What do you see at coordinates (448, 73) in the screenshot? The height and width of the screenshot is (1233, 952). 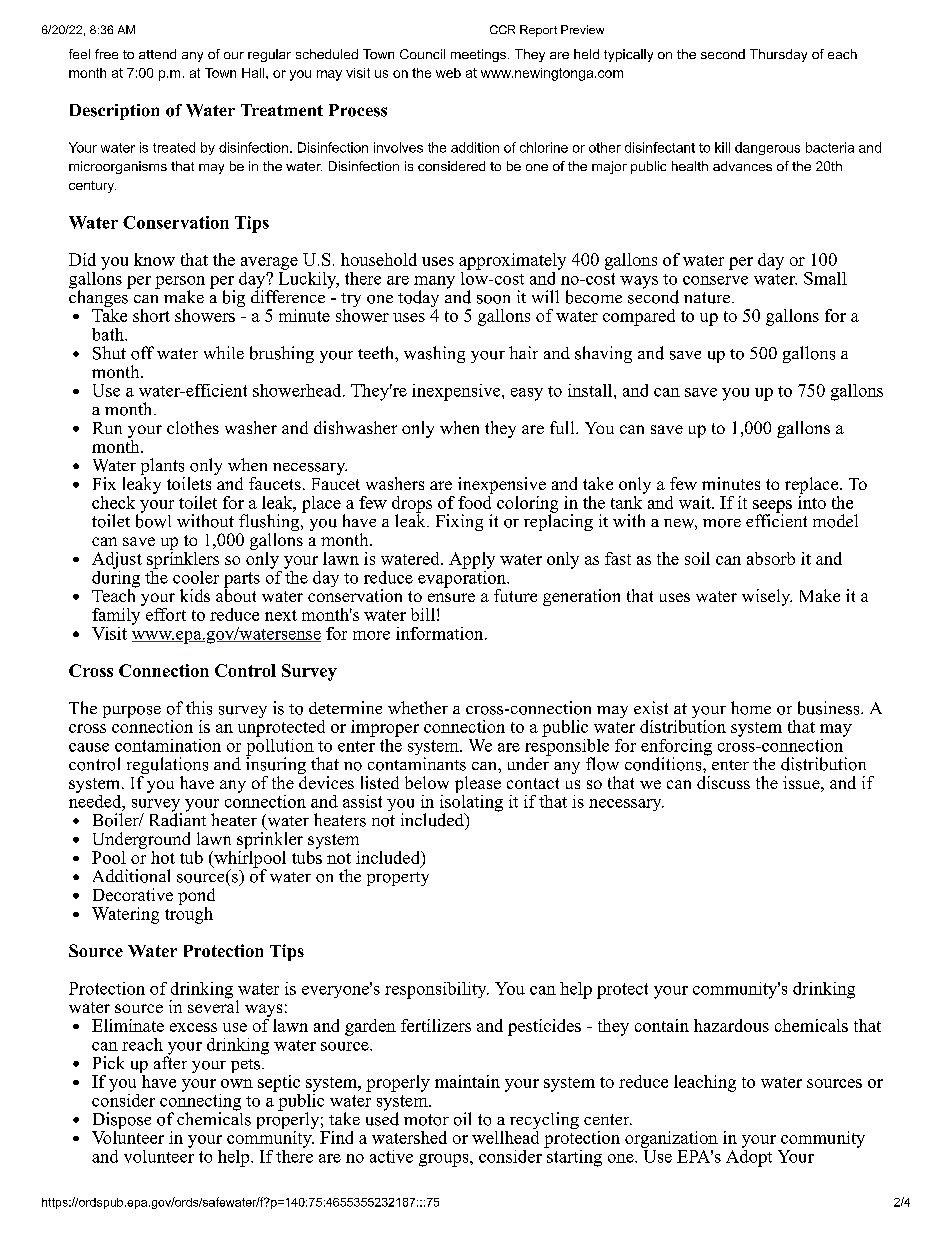 I see `web` at bounding box center [448, 73].
